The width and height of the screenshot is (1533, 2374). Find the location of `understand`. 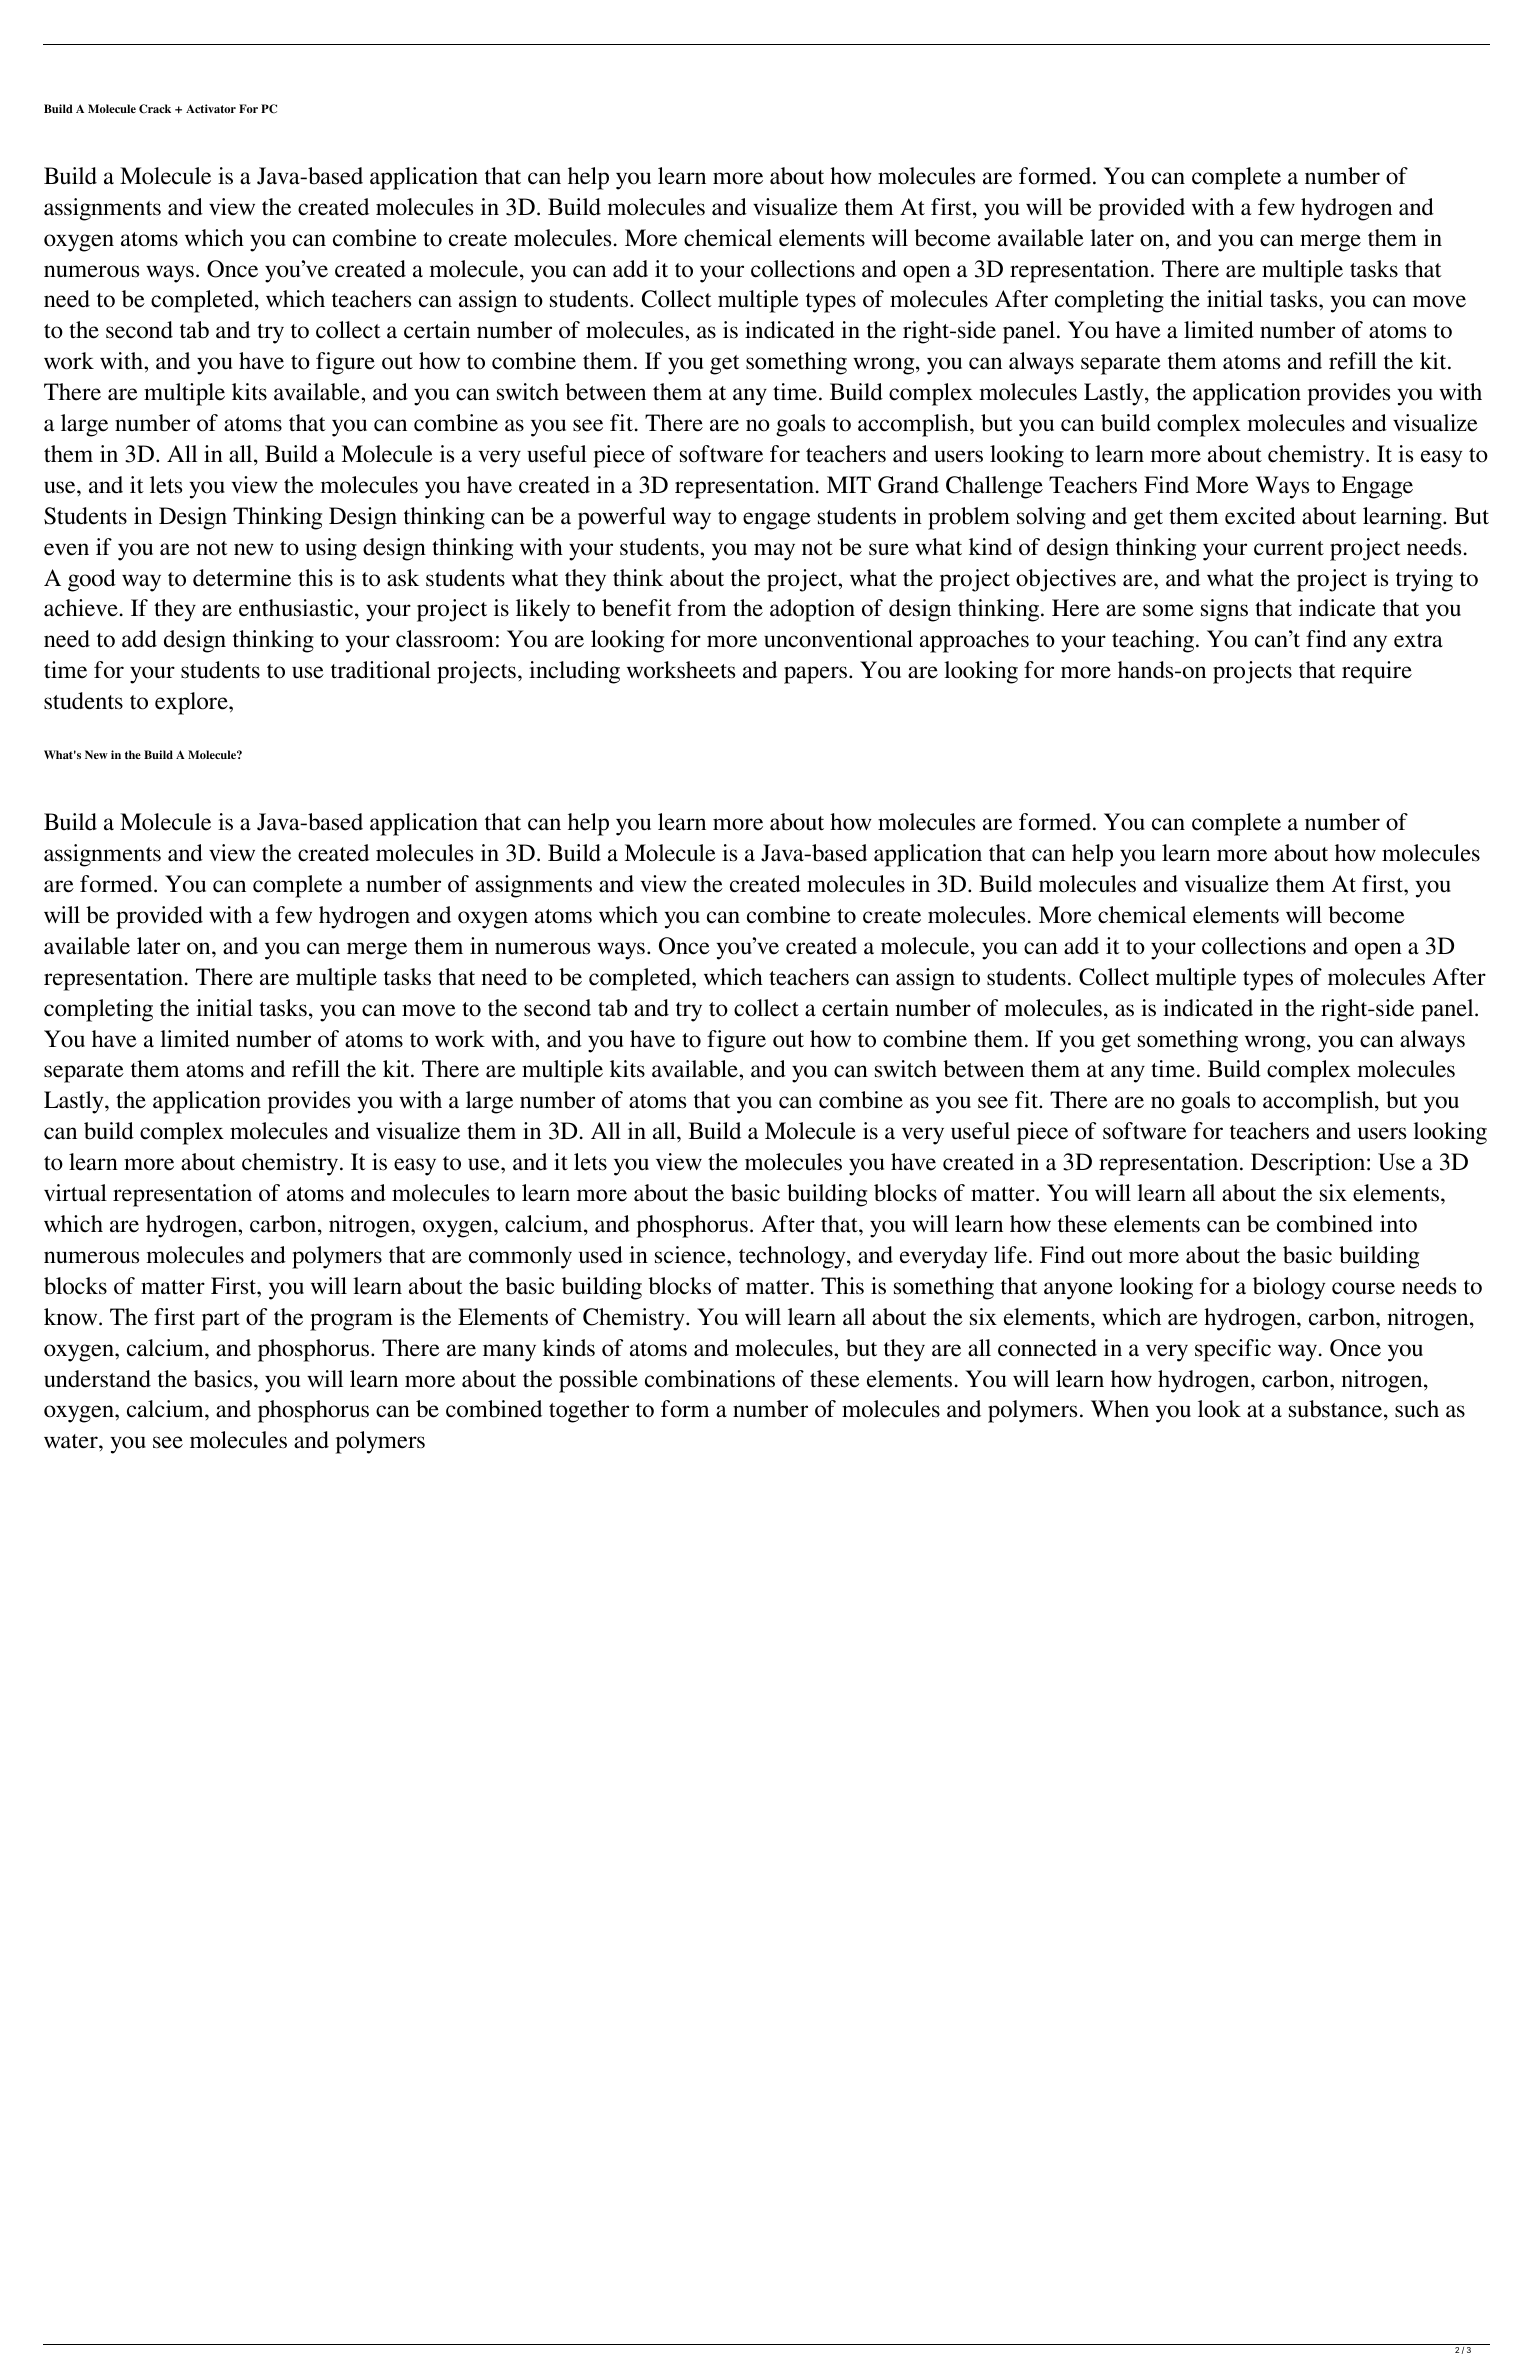

understand is located at coordinates (97, 1379).
